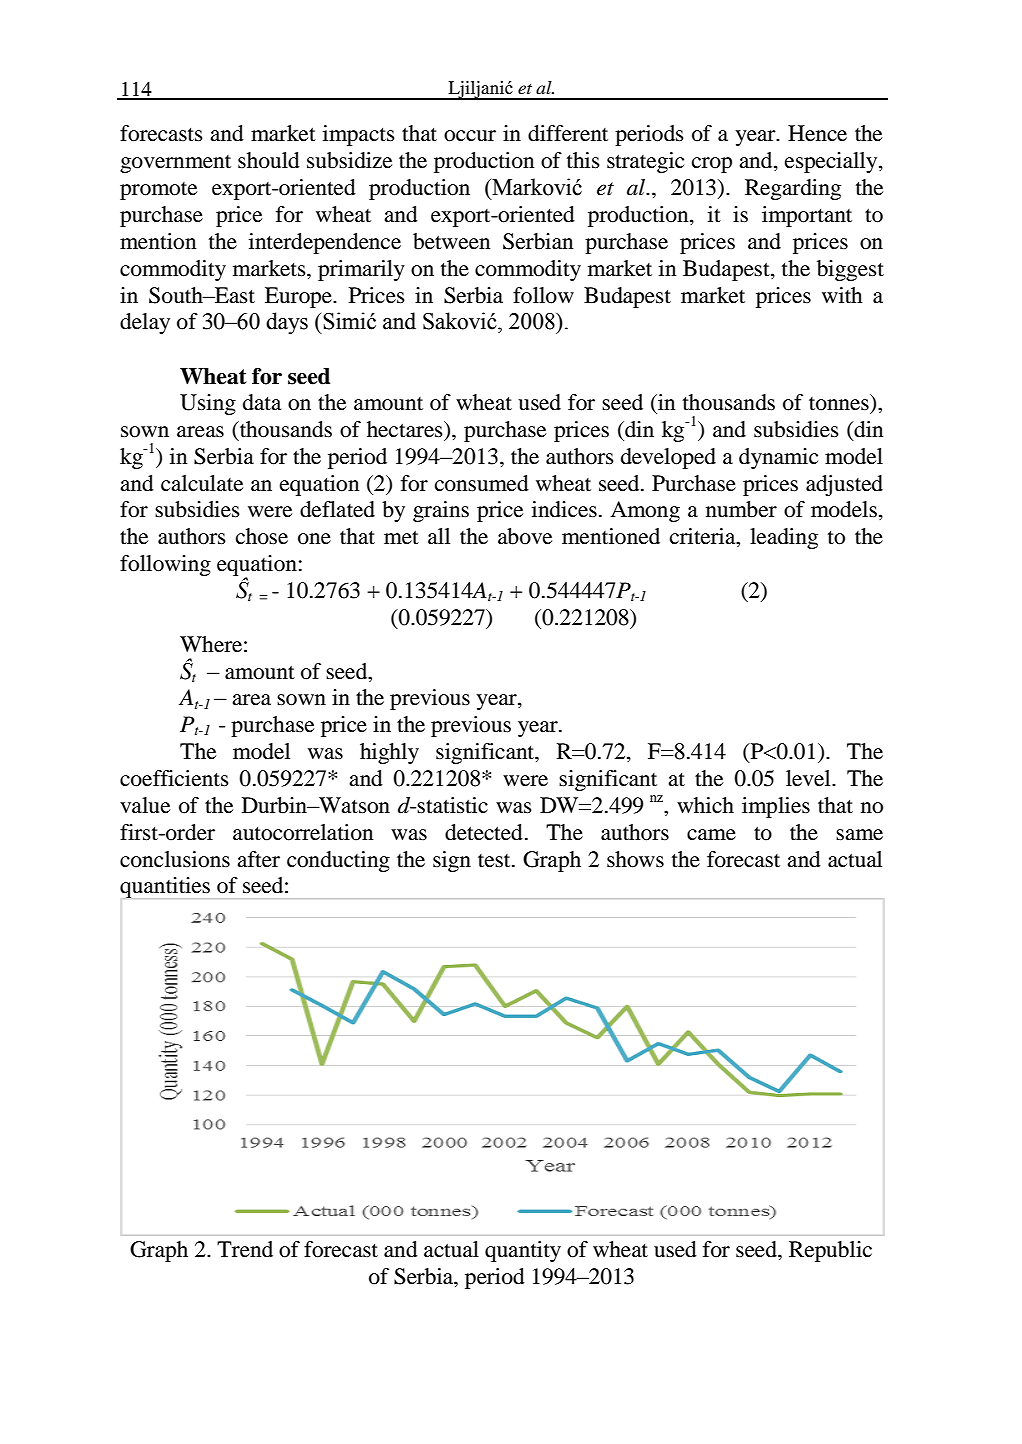 The height and width of the image is (1444, 1022). What do you see at coordinates (784, 538) in the image?
I see `leading` at bounding box center [784, 538].
